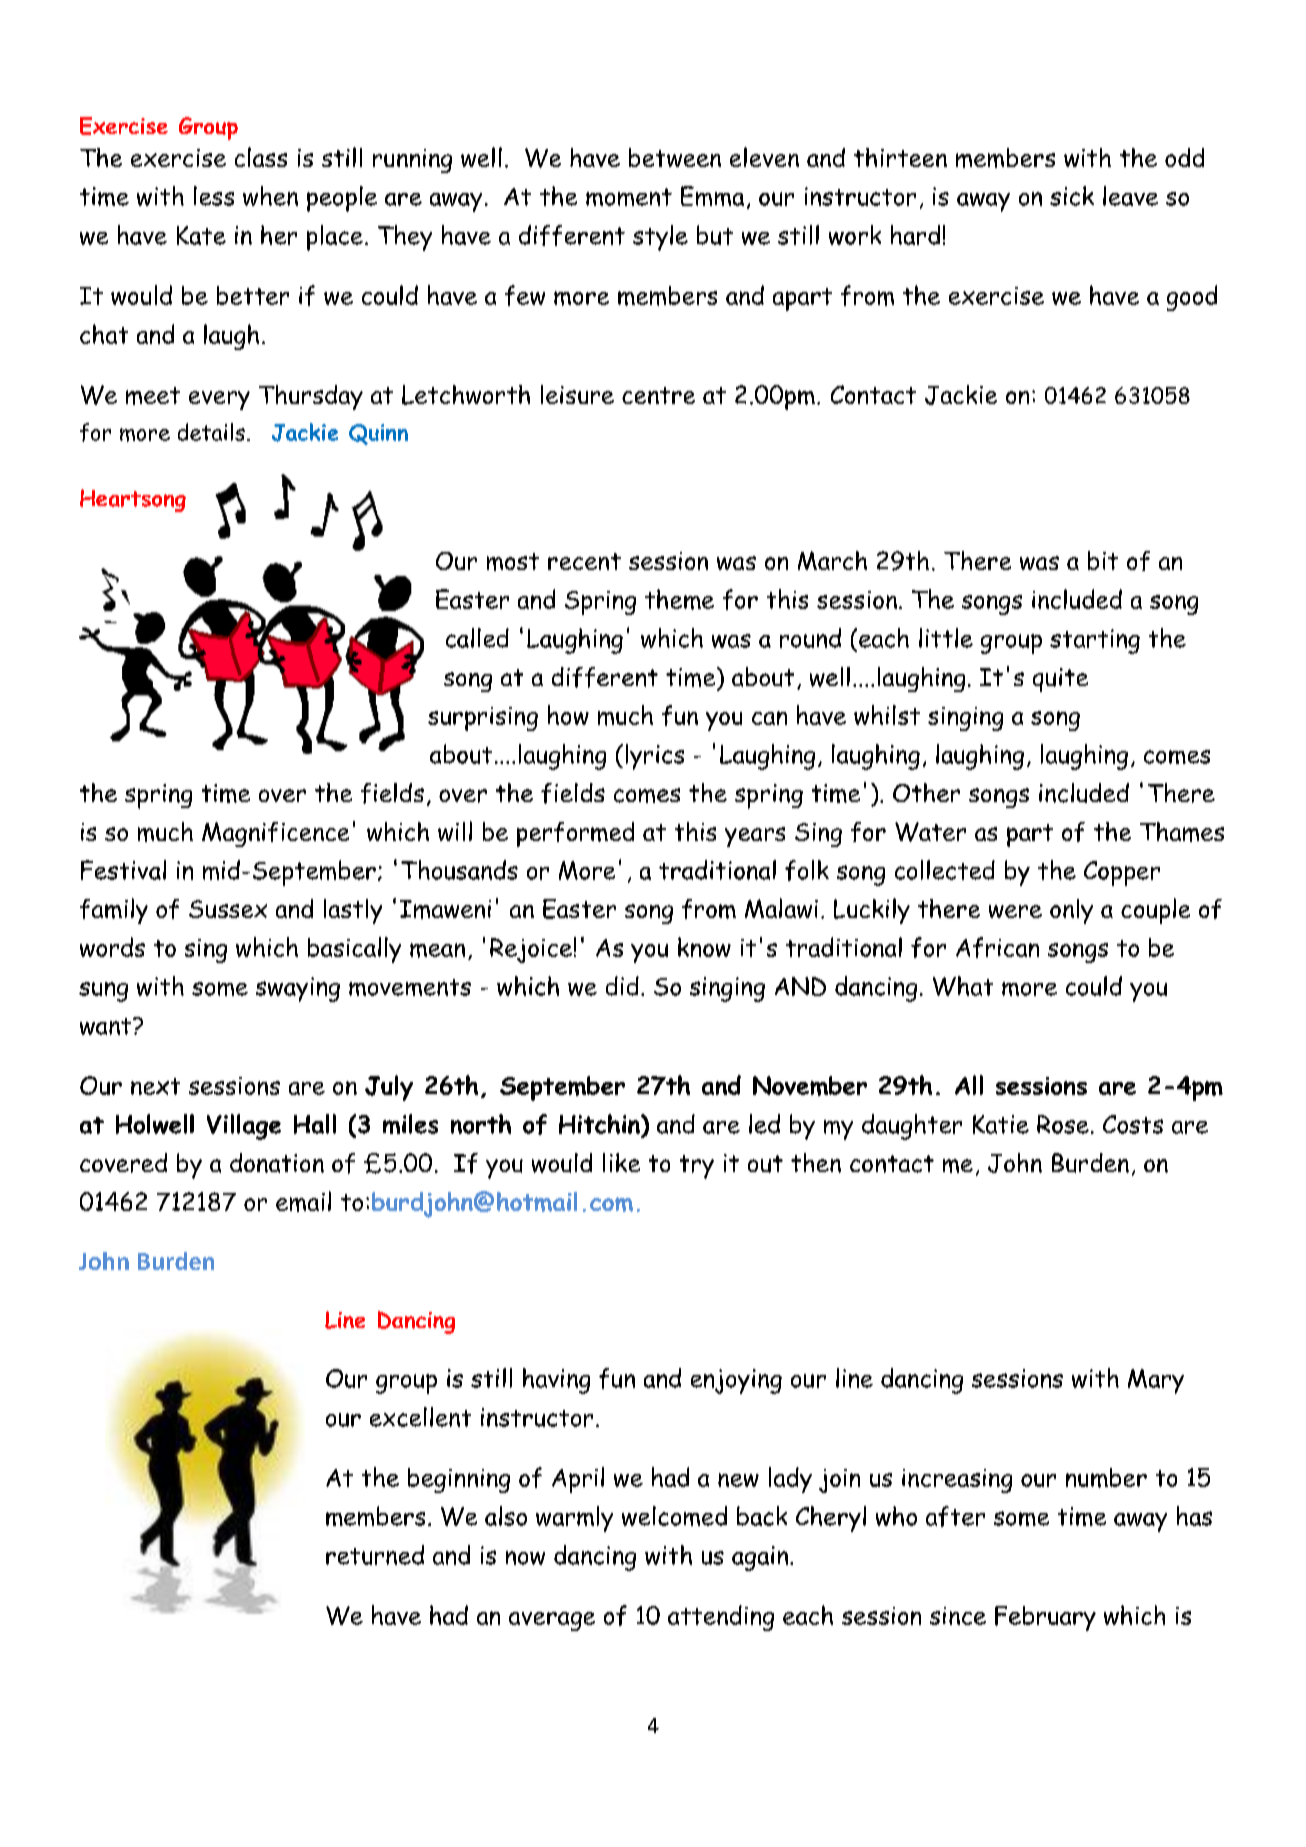  What do you see at coordinates (375, 1555) in the screenshot?
I see `returned` at bounding box center [375, 1555].
